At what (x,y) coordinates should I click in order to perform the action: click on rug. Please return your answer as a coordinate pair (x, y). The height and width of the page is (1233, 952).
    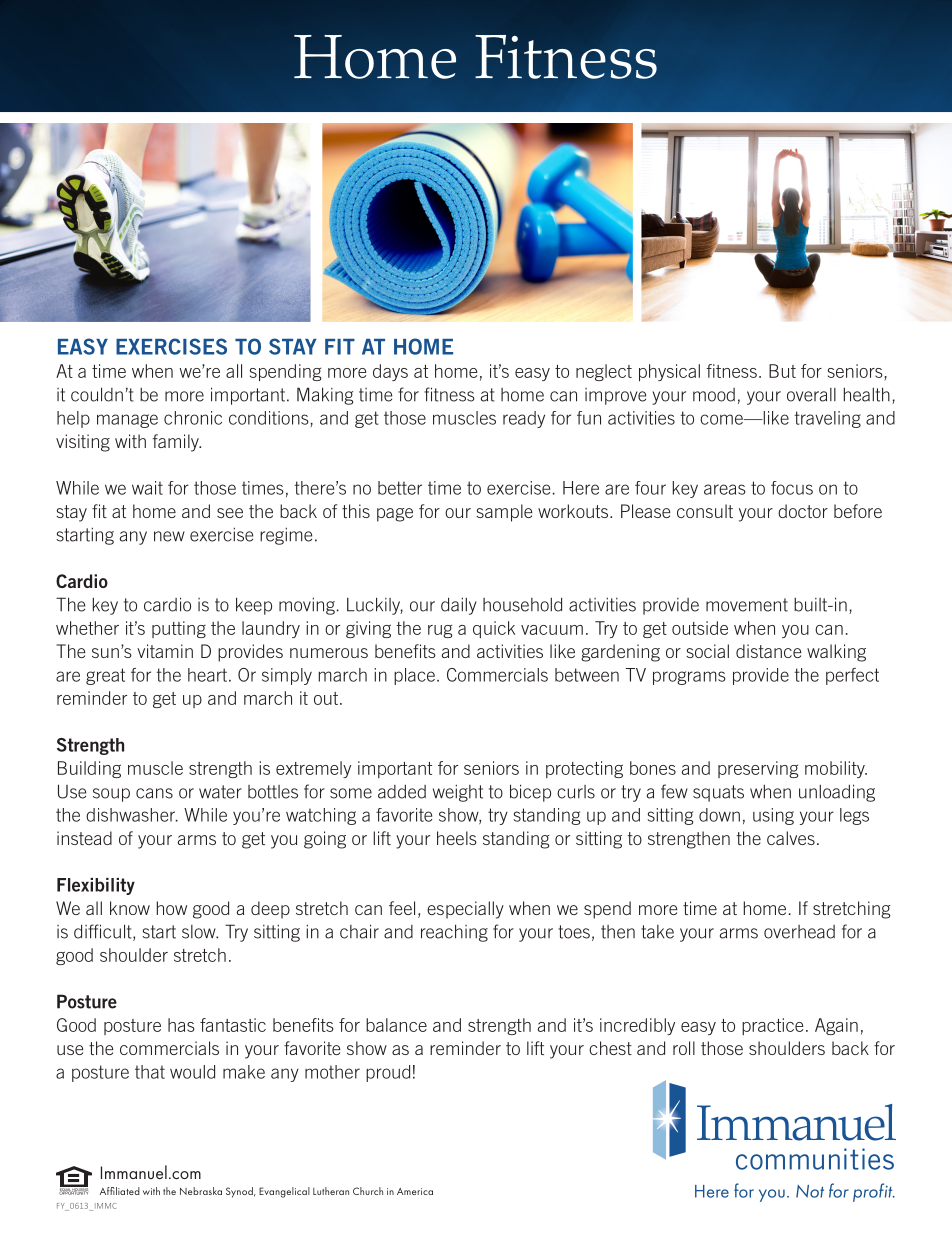
    Looking at the image, I should click on (440, 631).
